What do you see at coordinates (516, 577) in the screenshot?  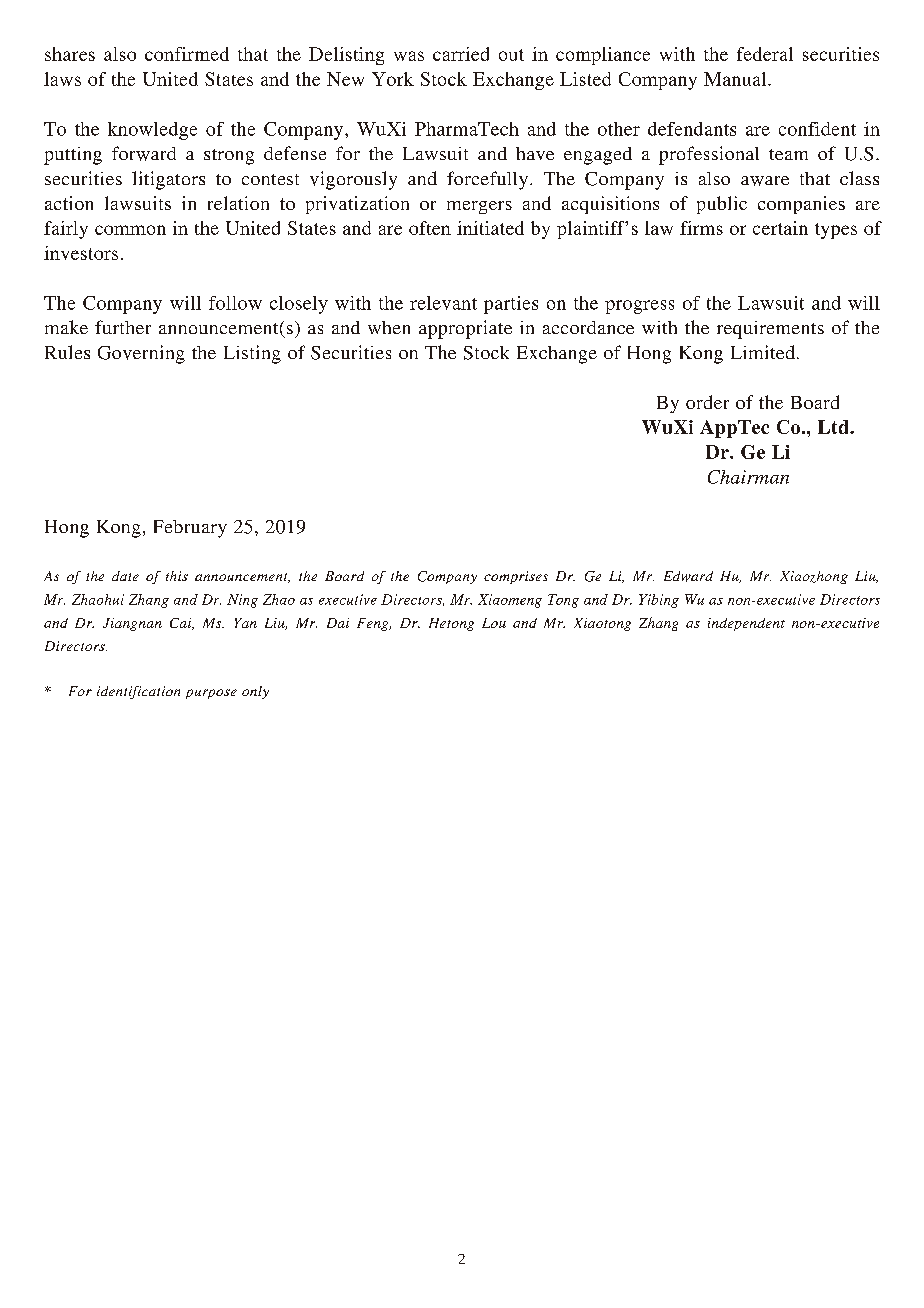 I see `comprises` at bounding box center [516, 577].
